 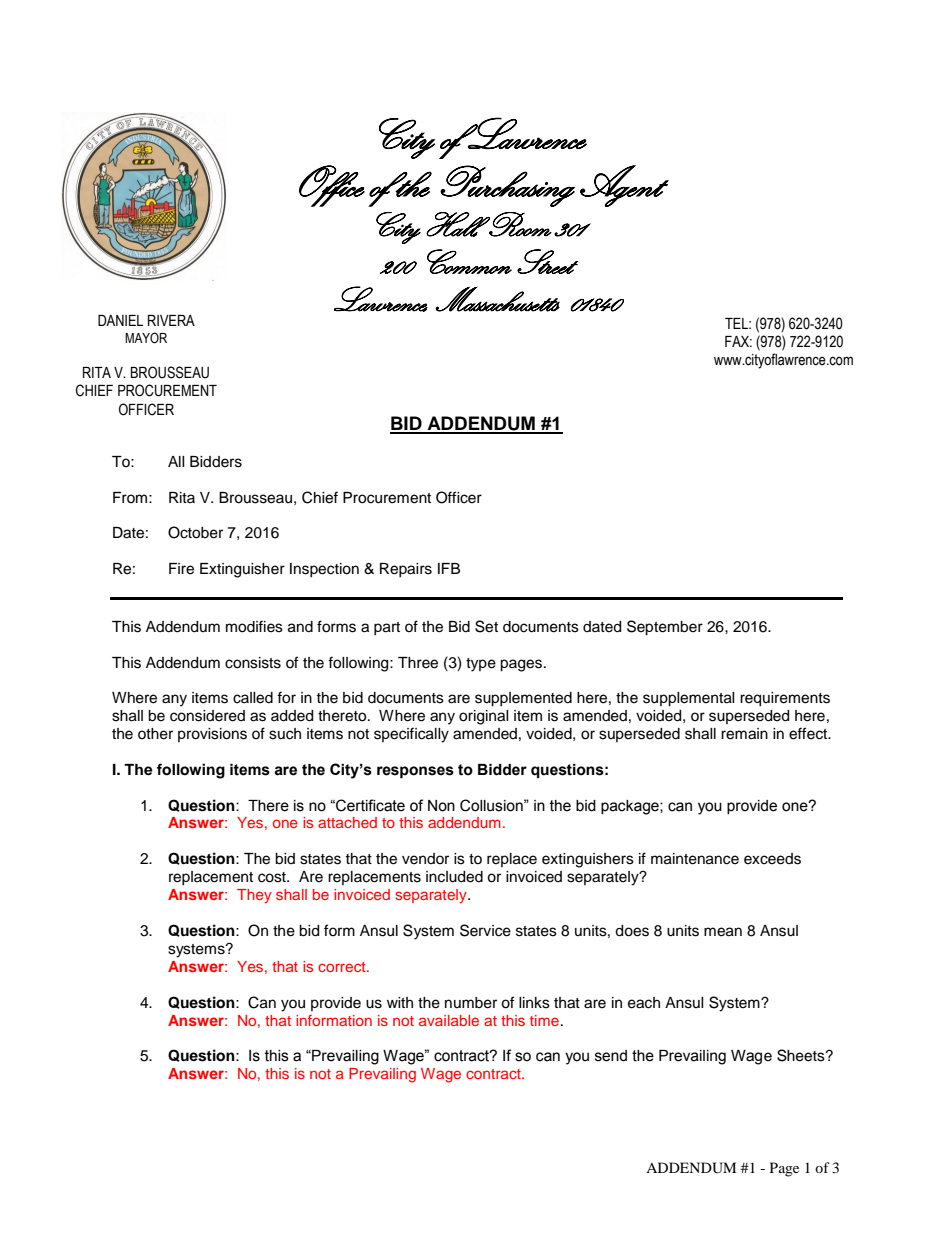 I want to click on MAYOR, so click(x=146, y=338).
